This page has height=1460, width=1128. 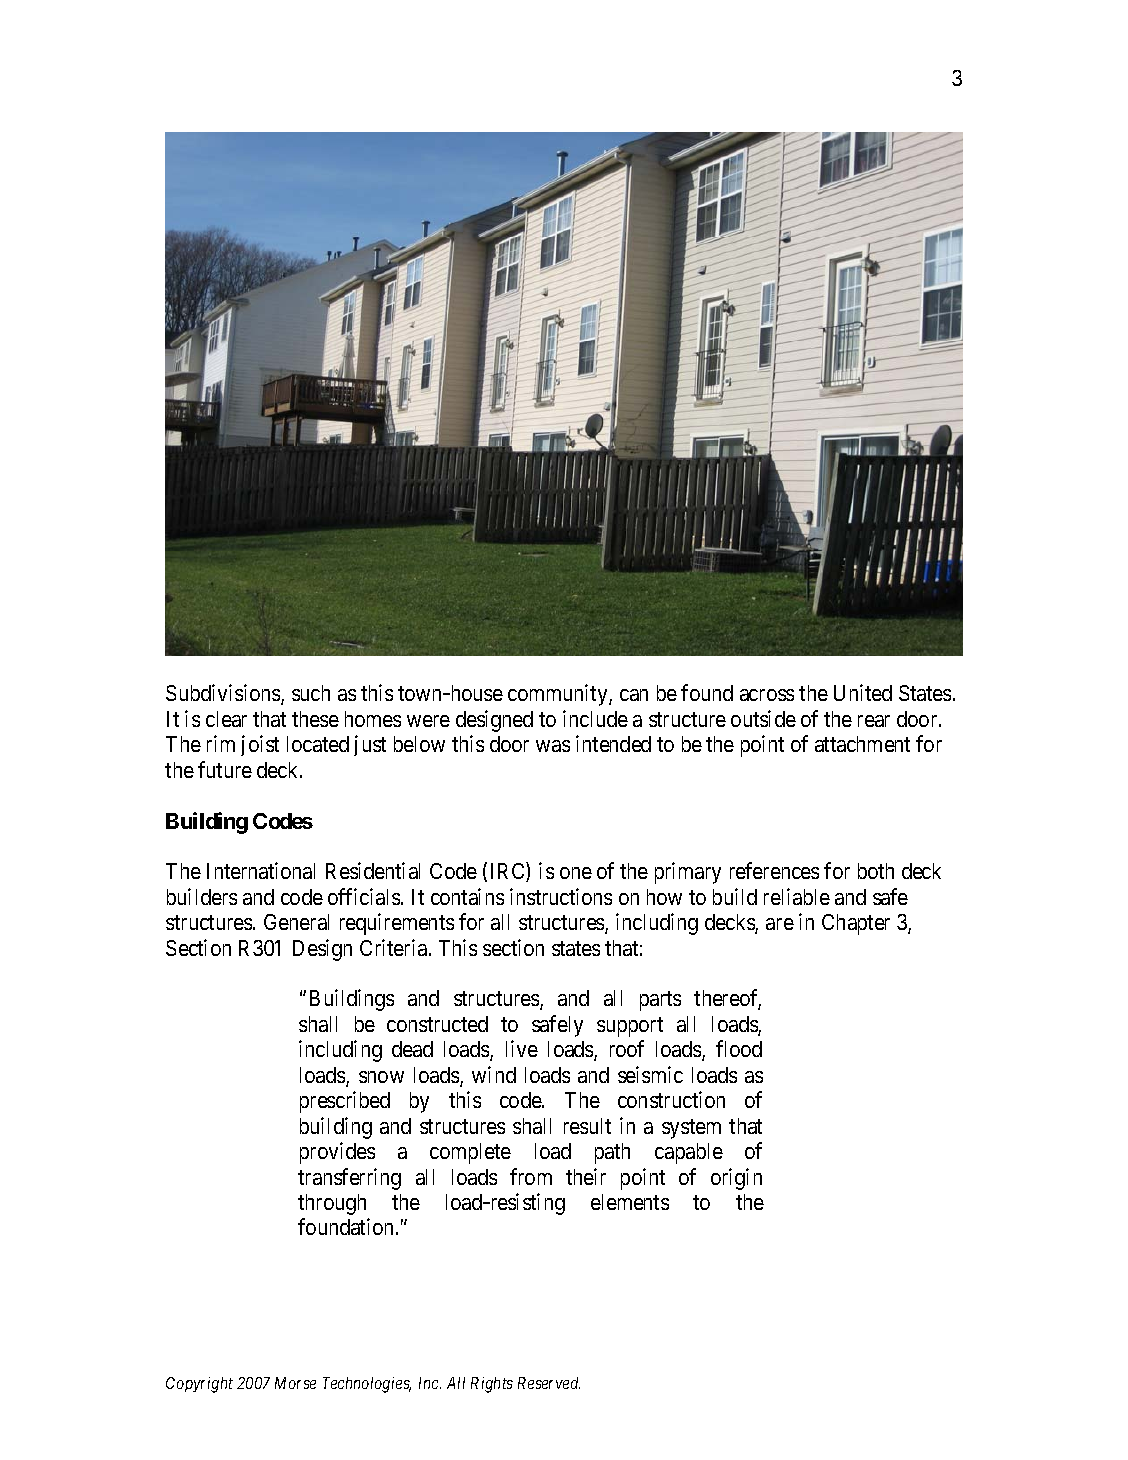 I want to click on from, so click(x=531, y=1176).
